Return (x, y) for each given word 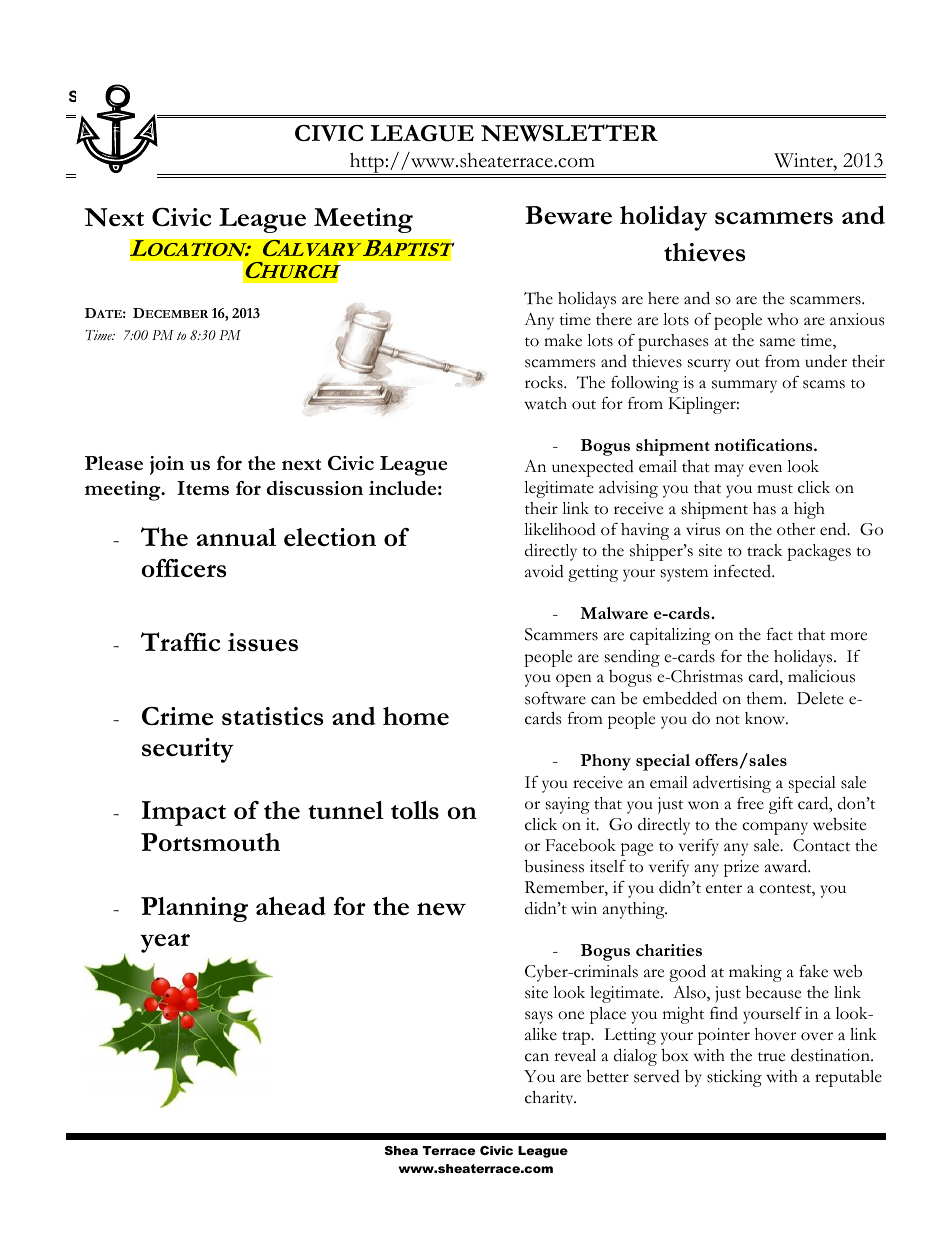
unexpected (593, 468)
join (167, 465)
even (765, 468)
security (188, 750)
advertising (732, 784)
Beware (568, 215)
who (782, 319)
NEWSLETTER (569, 133)
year (165, 943)
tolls (415, 810)
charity (550, 1098)
